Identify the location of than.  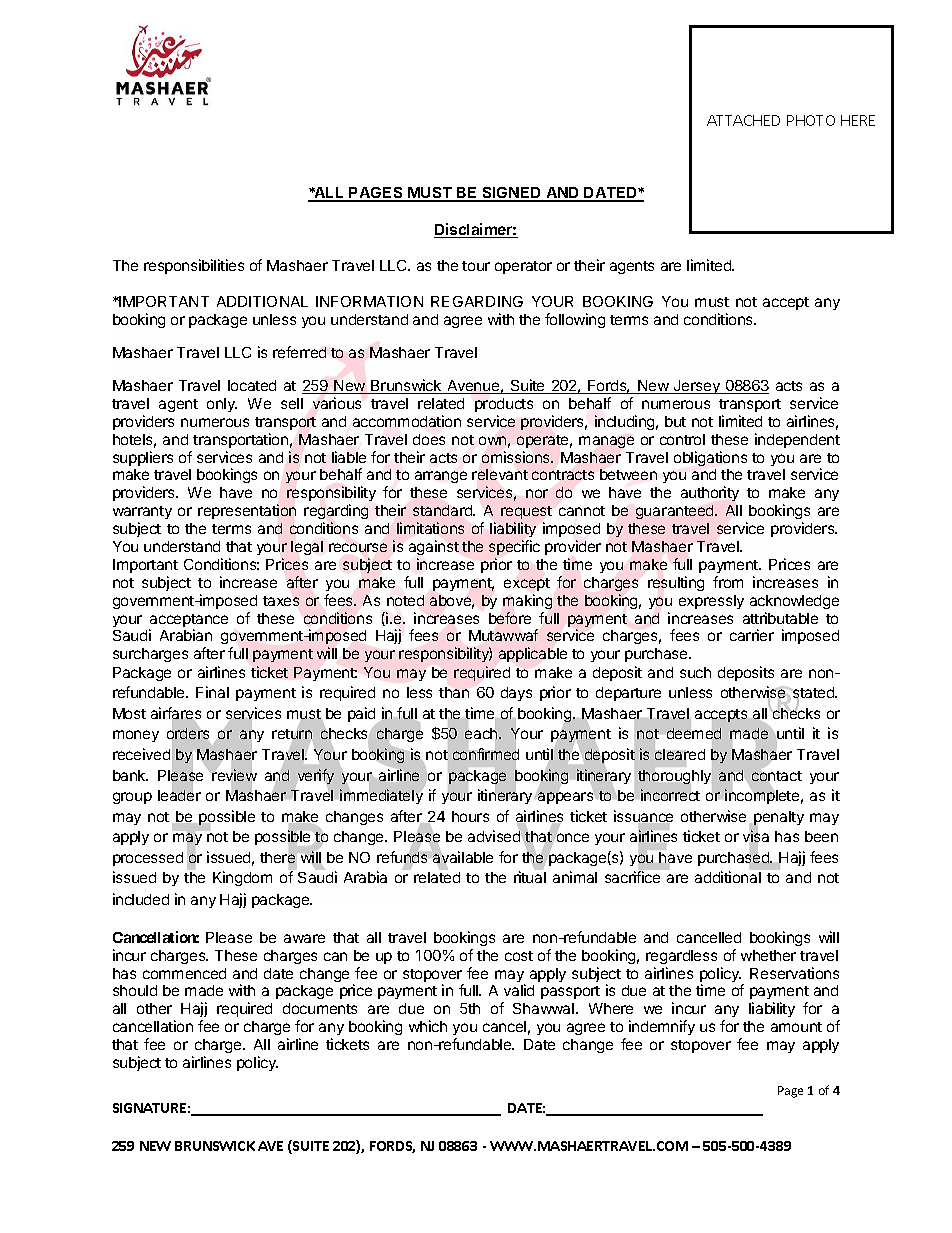
(454, 692).
